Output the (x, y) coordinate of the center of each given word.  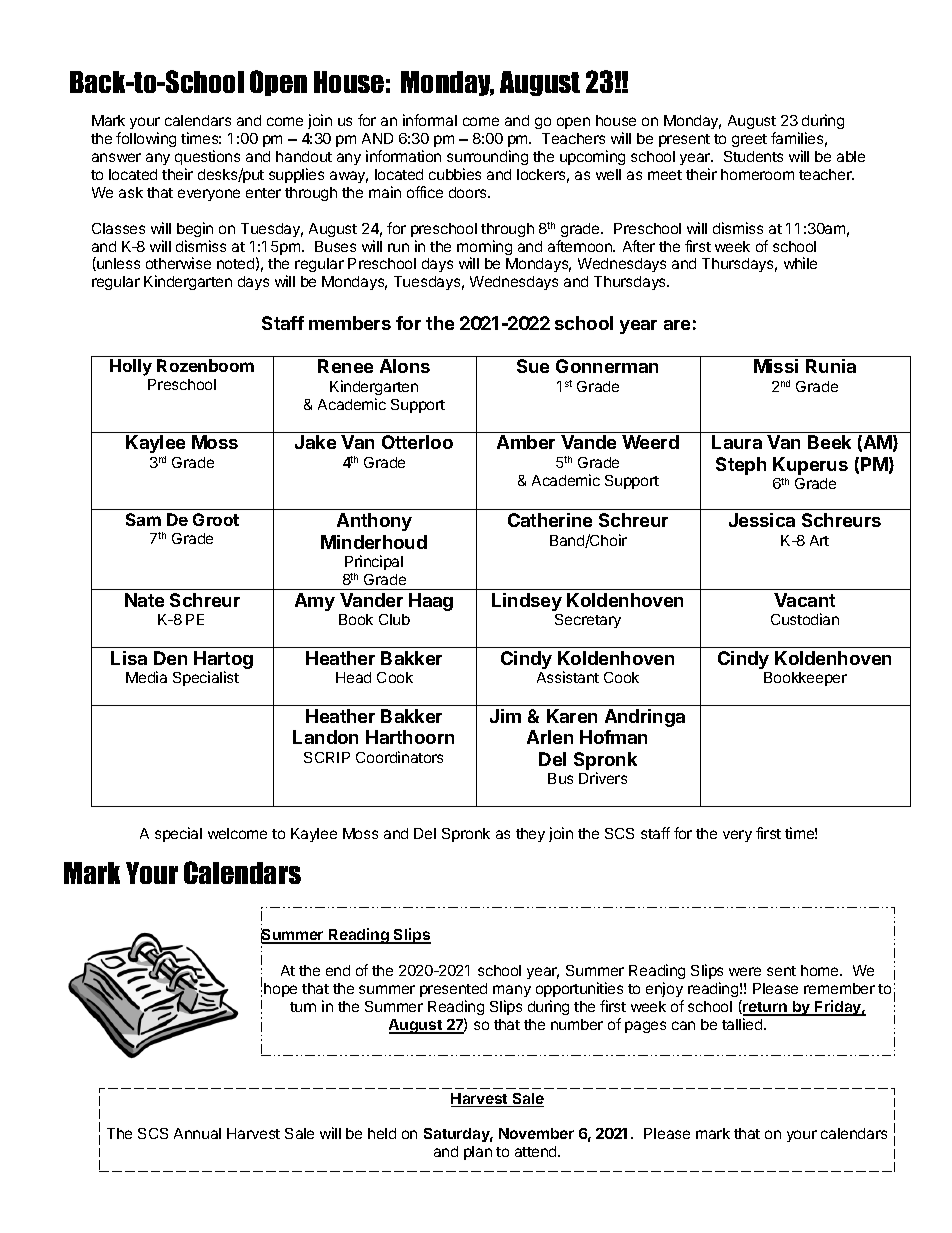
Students (753, 156)
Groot (216, 519)
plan (478, 1153)
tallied (743, 1024)
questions (207, 157)
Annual (197, 1133)
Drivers (603, 778)
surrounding (487, 157)
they (530, 835)
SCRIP (327, 757)
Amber (526, 442)
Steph (741, 466)
